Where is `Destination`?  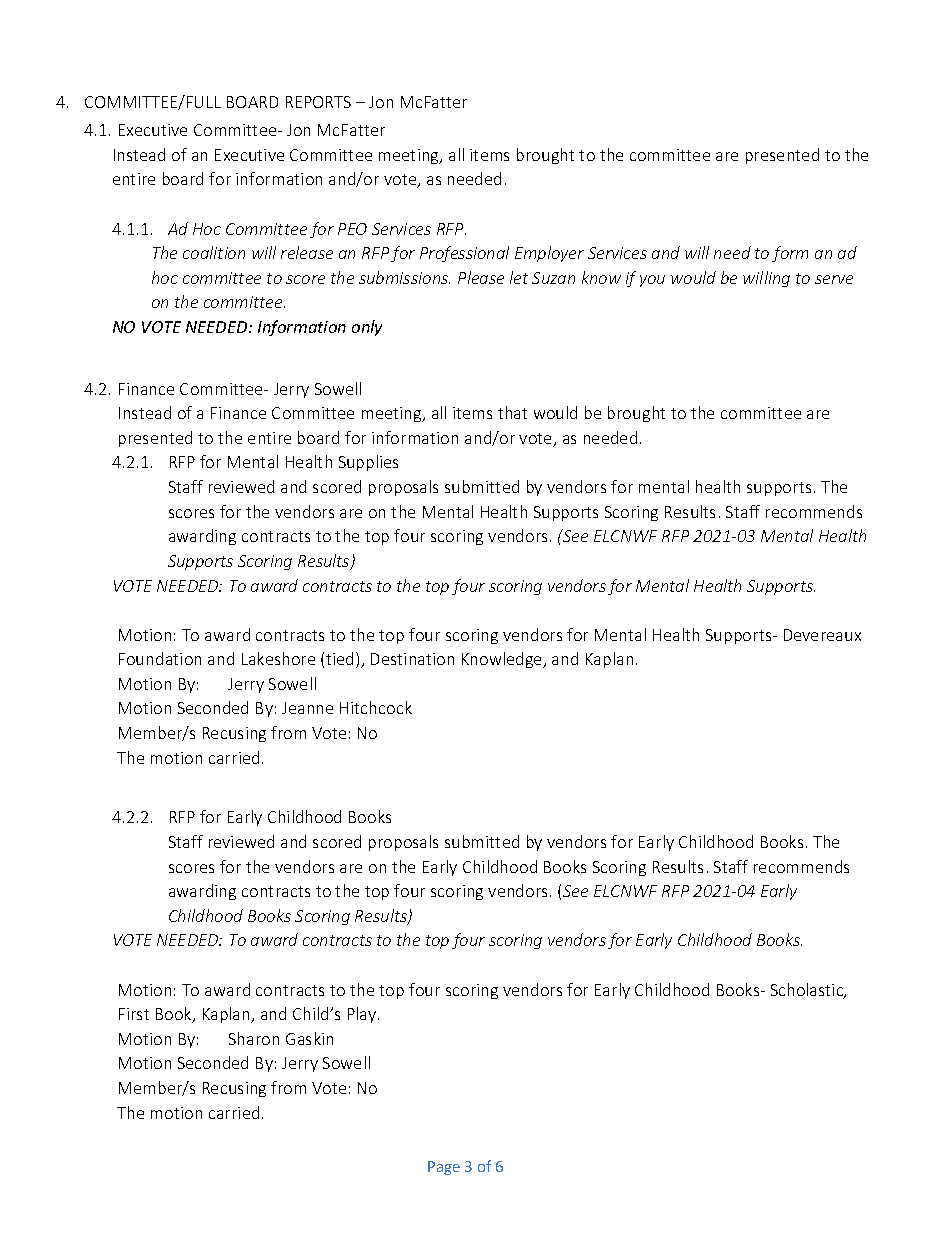 Destination is located at coordinates (412, 659).
